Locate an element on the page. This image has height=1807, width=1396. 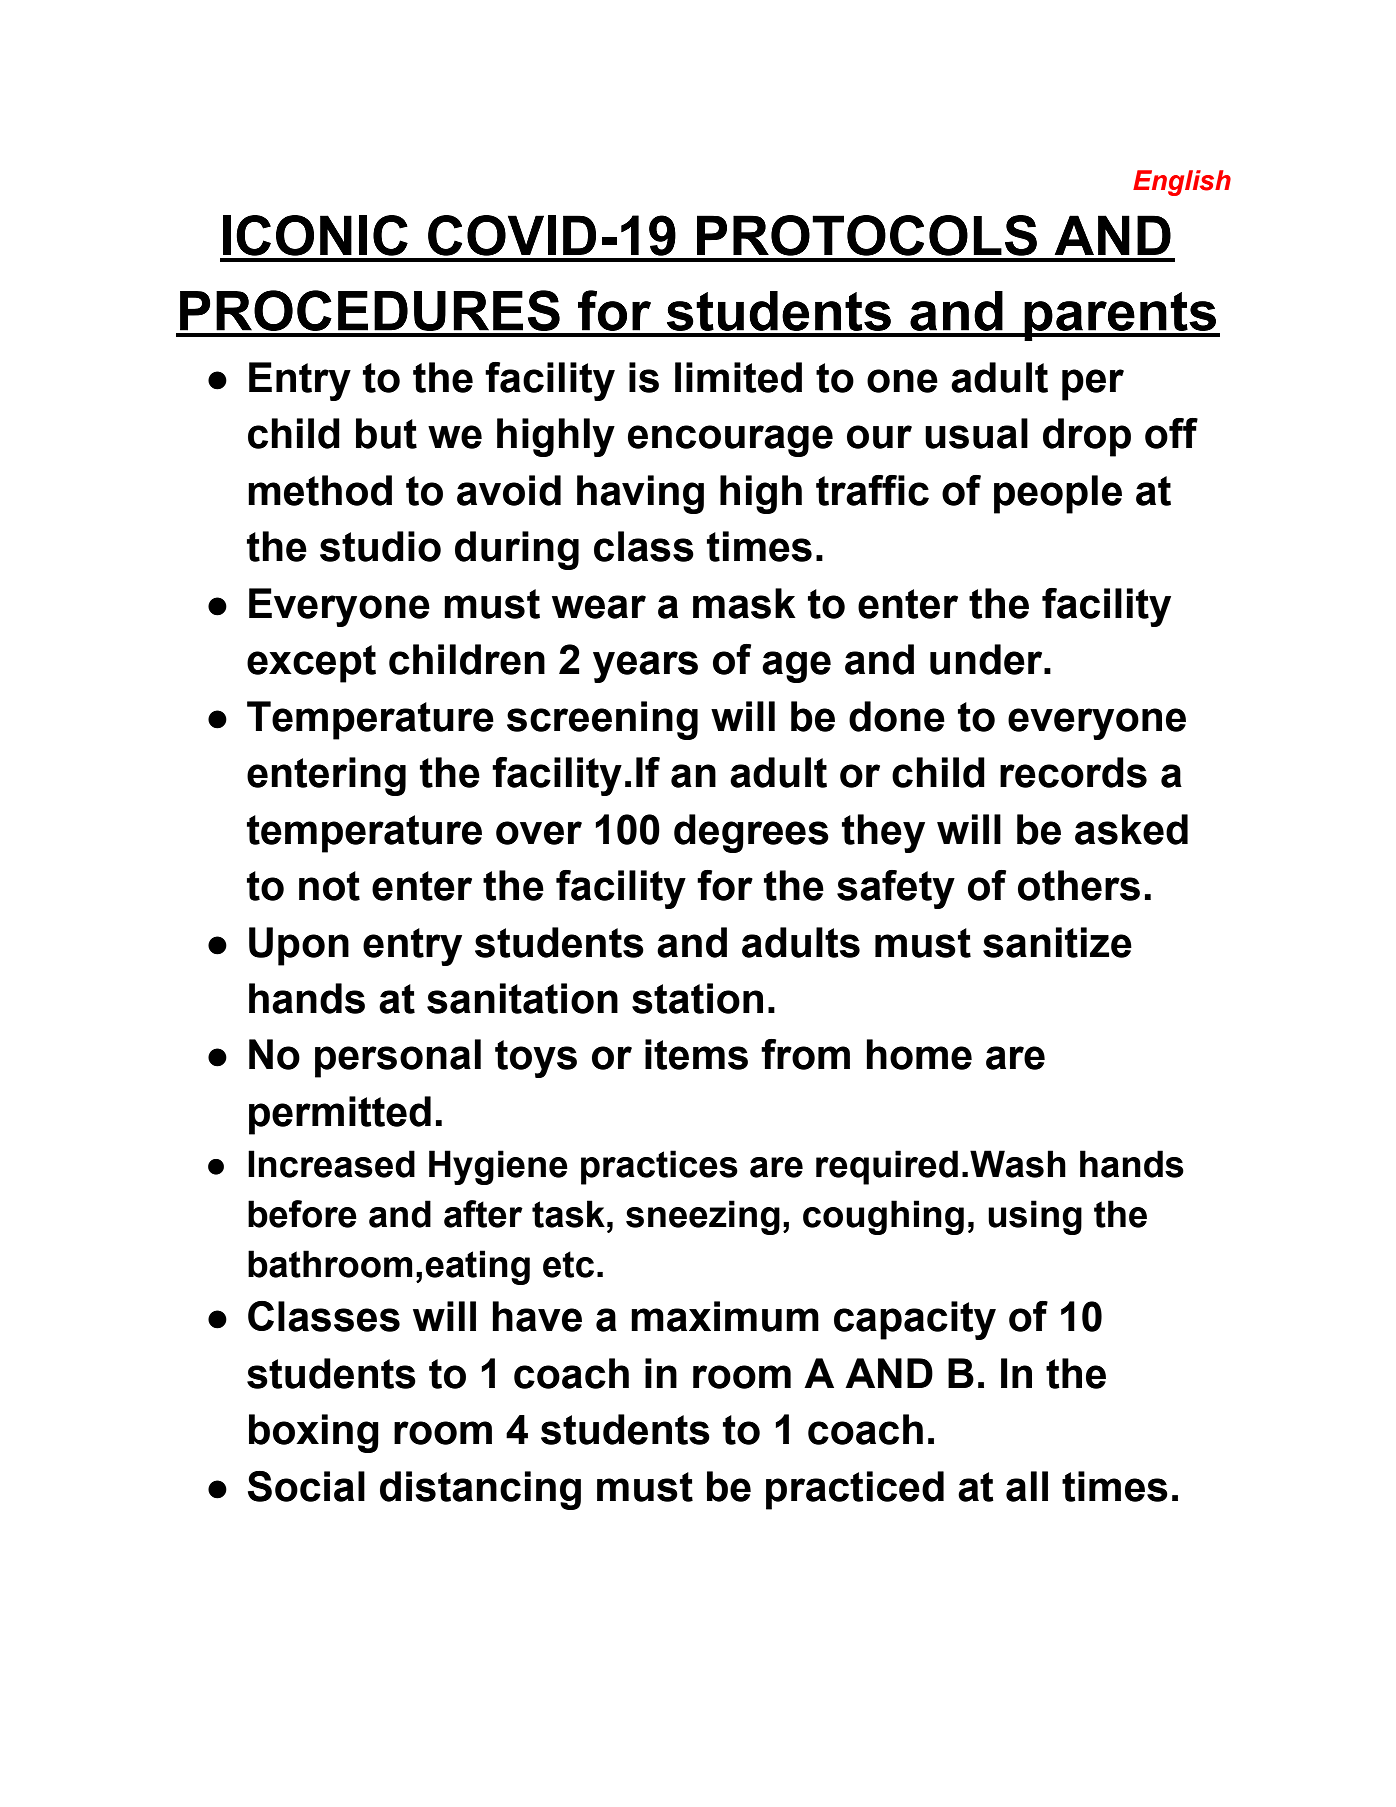
limited is located at coordinates (738, 377).
